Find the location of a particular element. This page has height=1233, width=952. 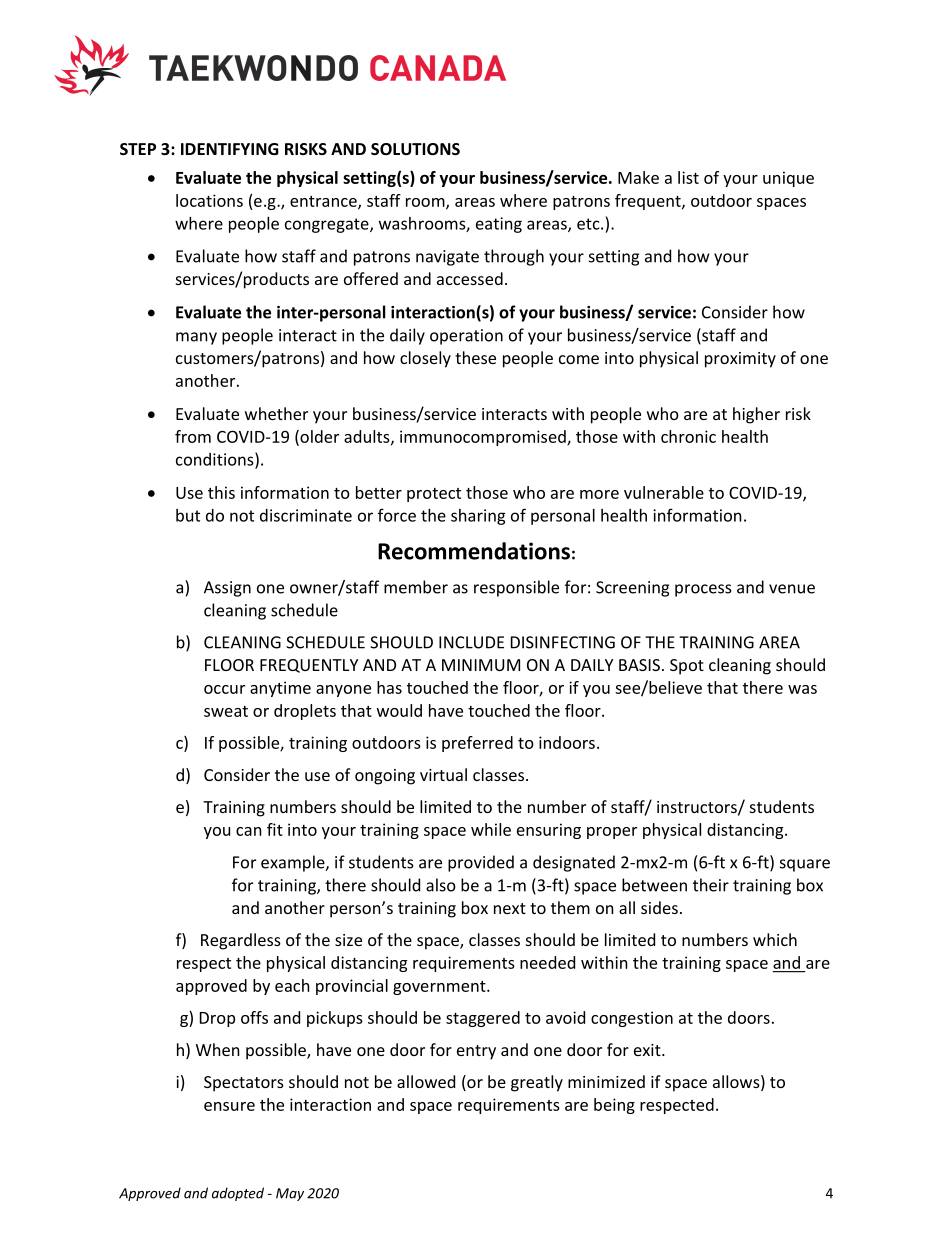

list is located at coordinates (688, 177).
